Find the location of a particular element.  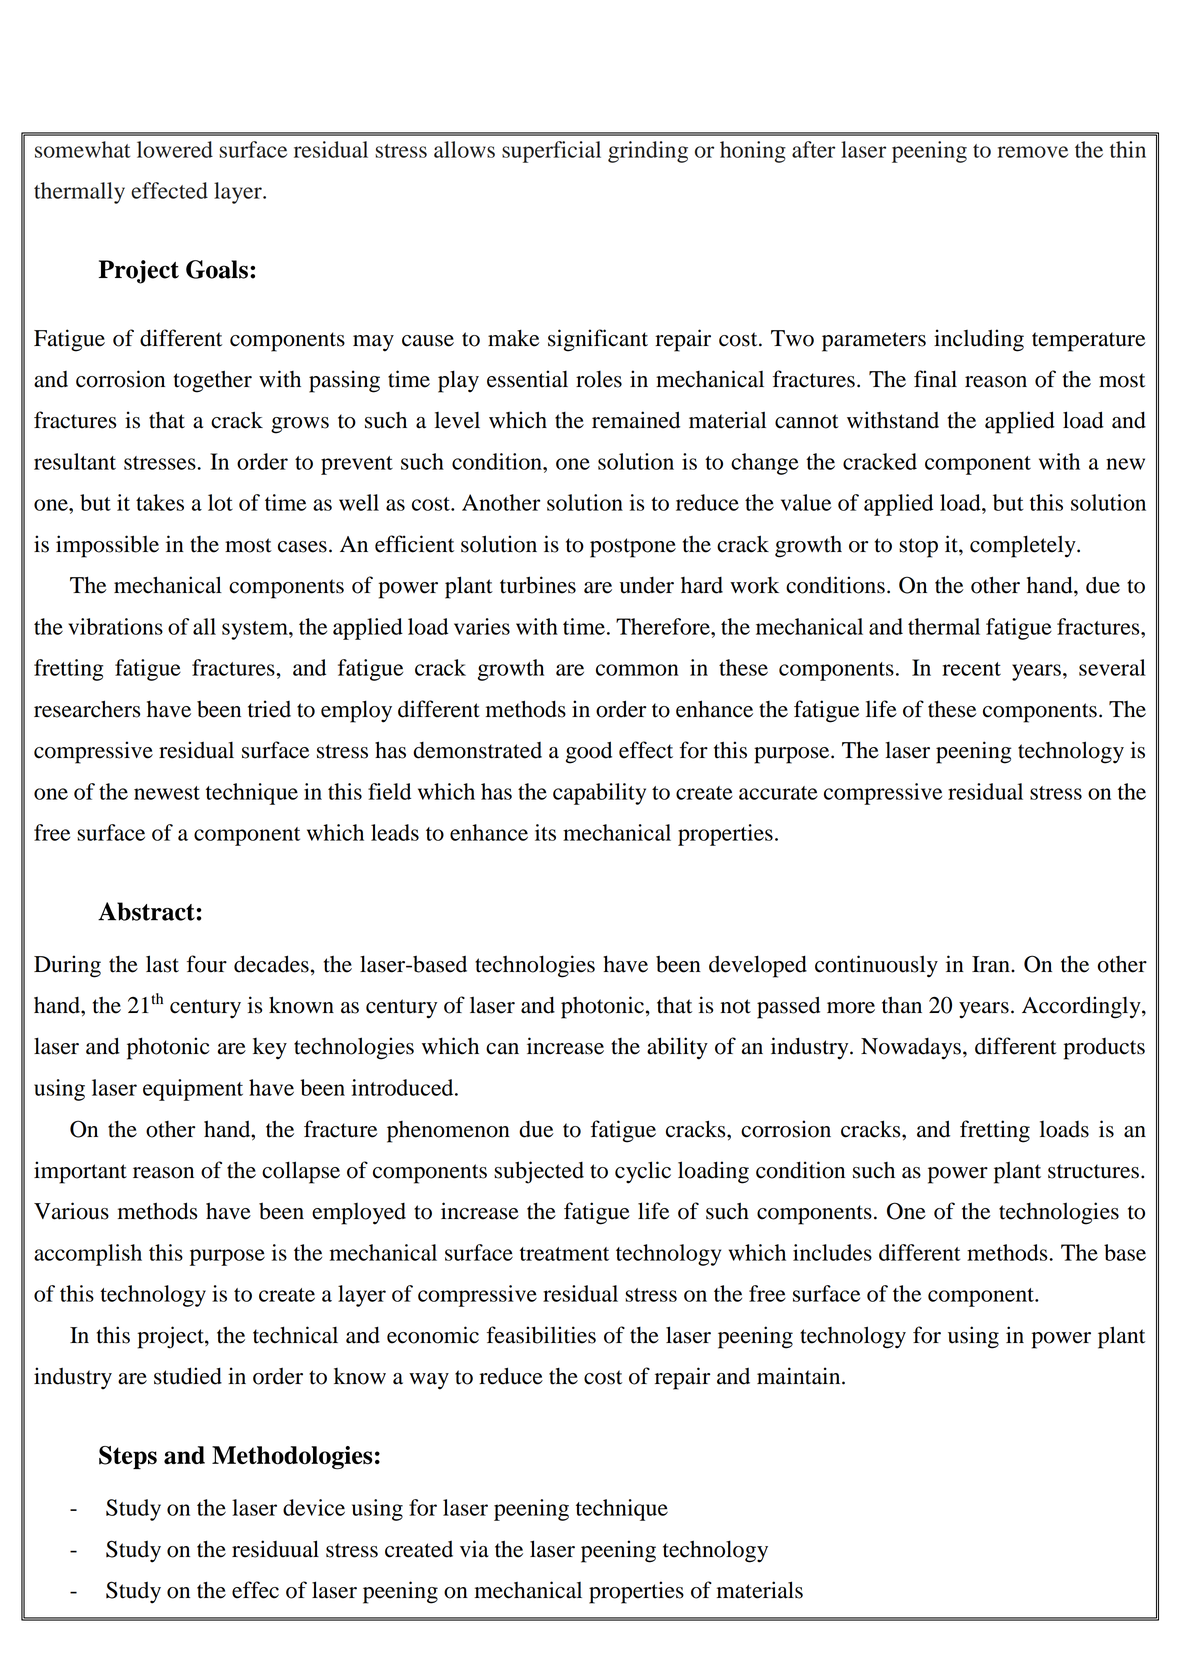

remove is located at coordinates (1033, 152).
